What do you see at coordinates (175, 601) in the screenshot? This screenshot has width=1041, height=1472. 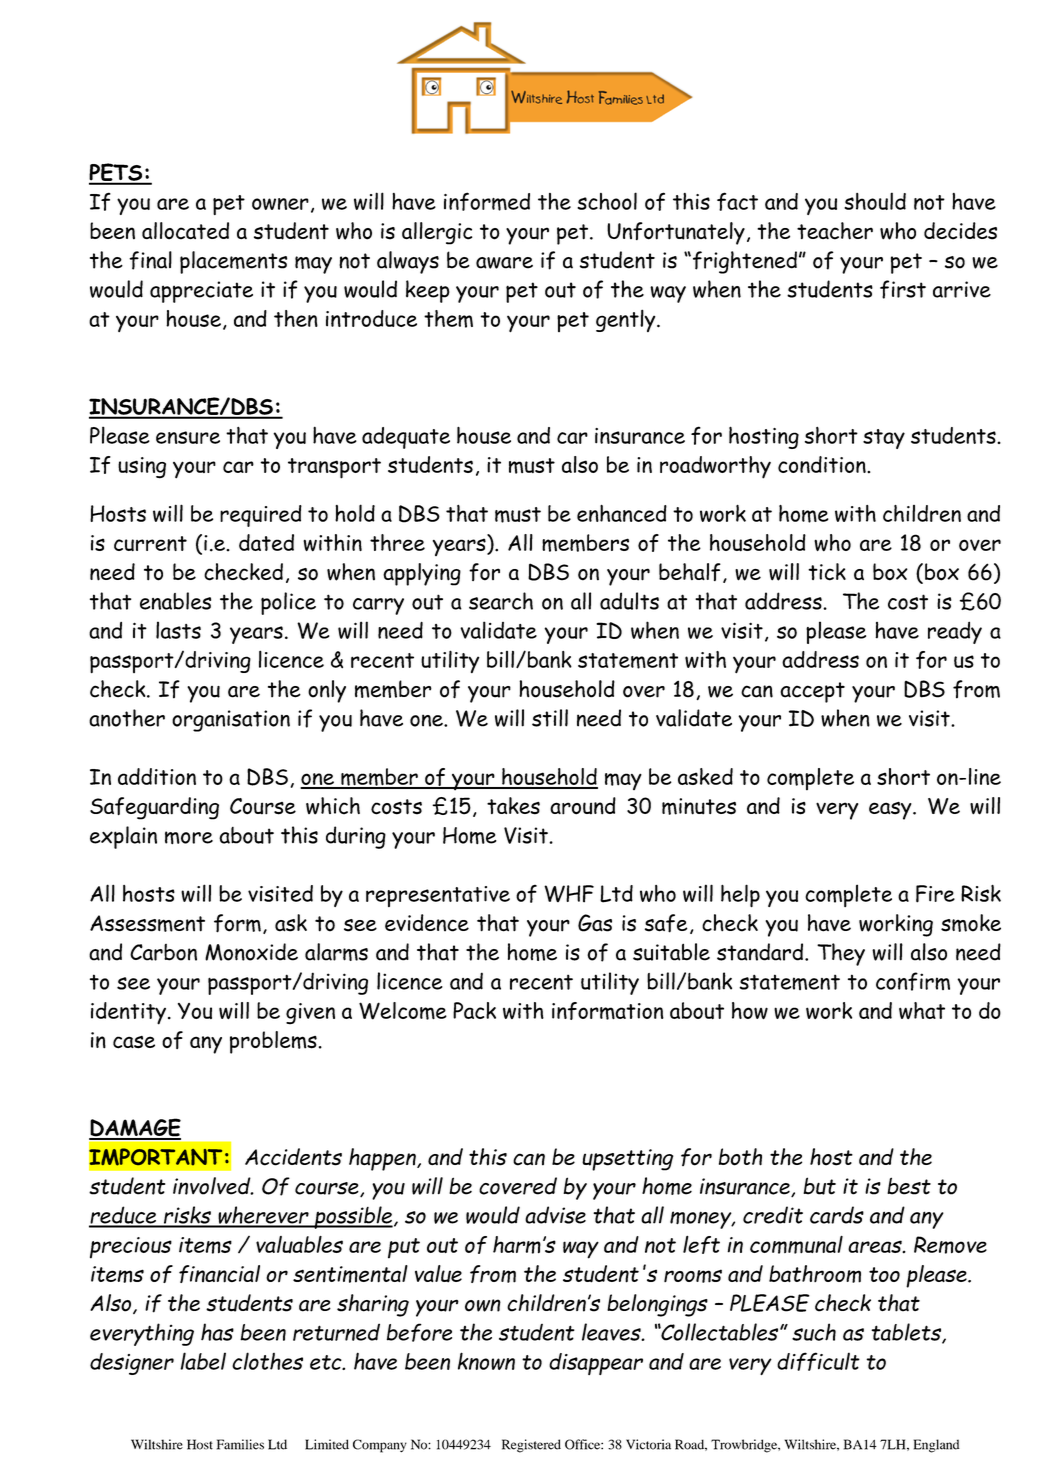 I see `enables` at bounding box center [175, 601].
